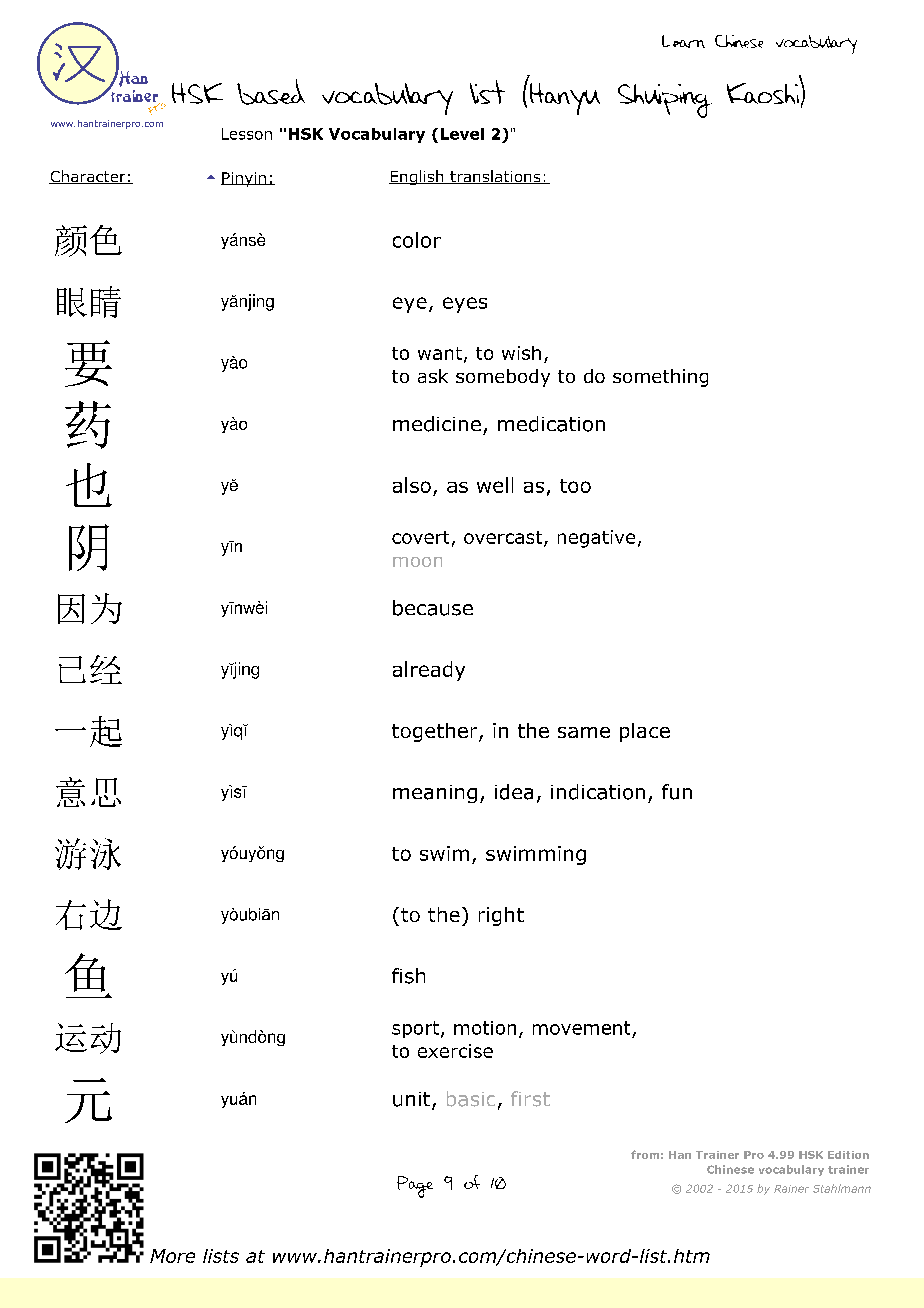  What do you see at coordinates (429, 671) in the screenshot?
I see `already` at bounding box center [429, 671].
